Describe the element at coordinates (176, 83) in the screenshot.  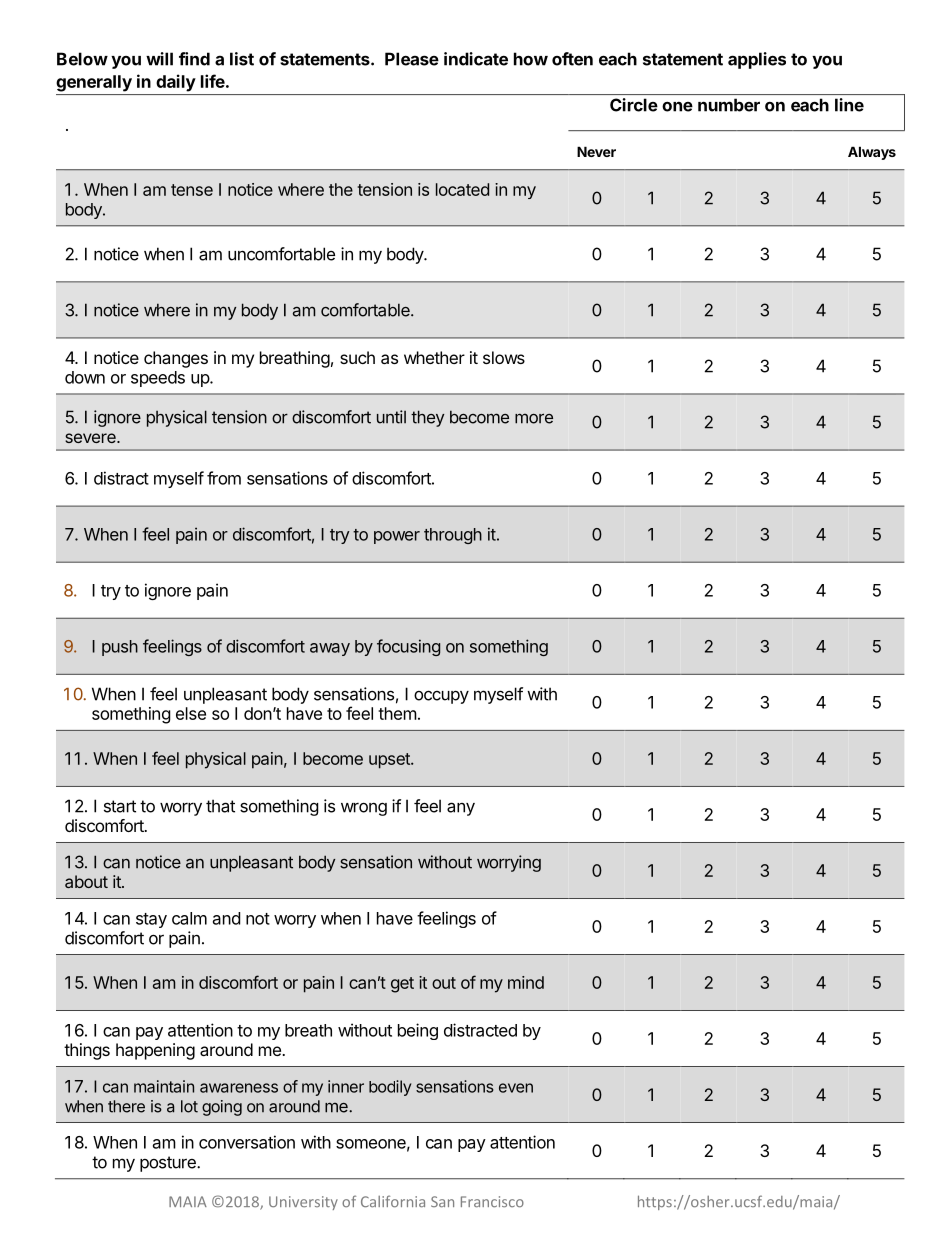
I see `daily` at that location.
